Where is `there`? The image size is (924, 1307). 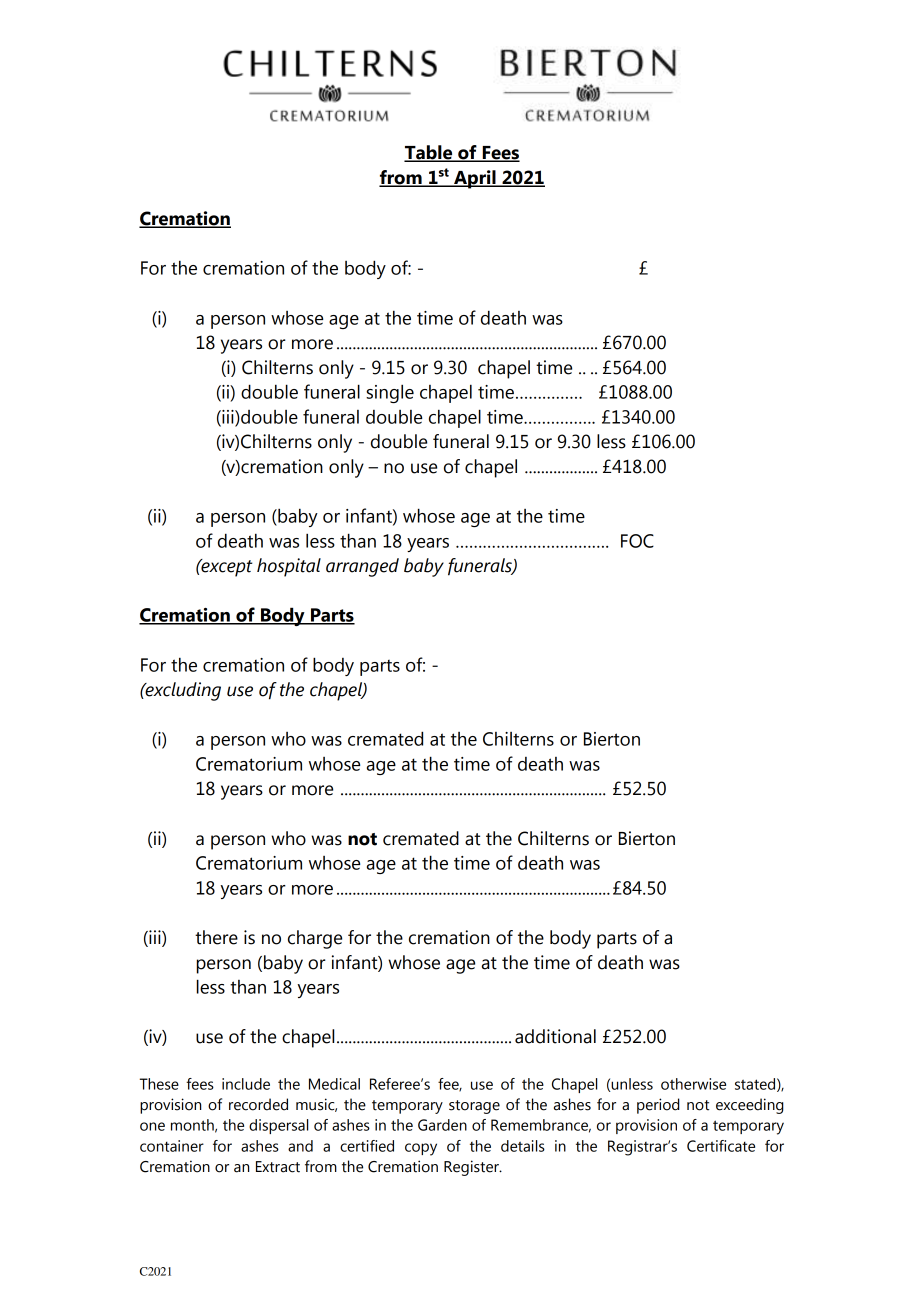 there is located at coordinates (216, 937).
